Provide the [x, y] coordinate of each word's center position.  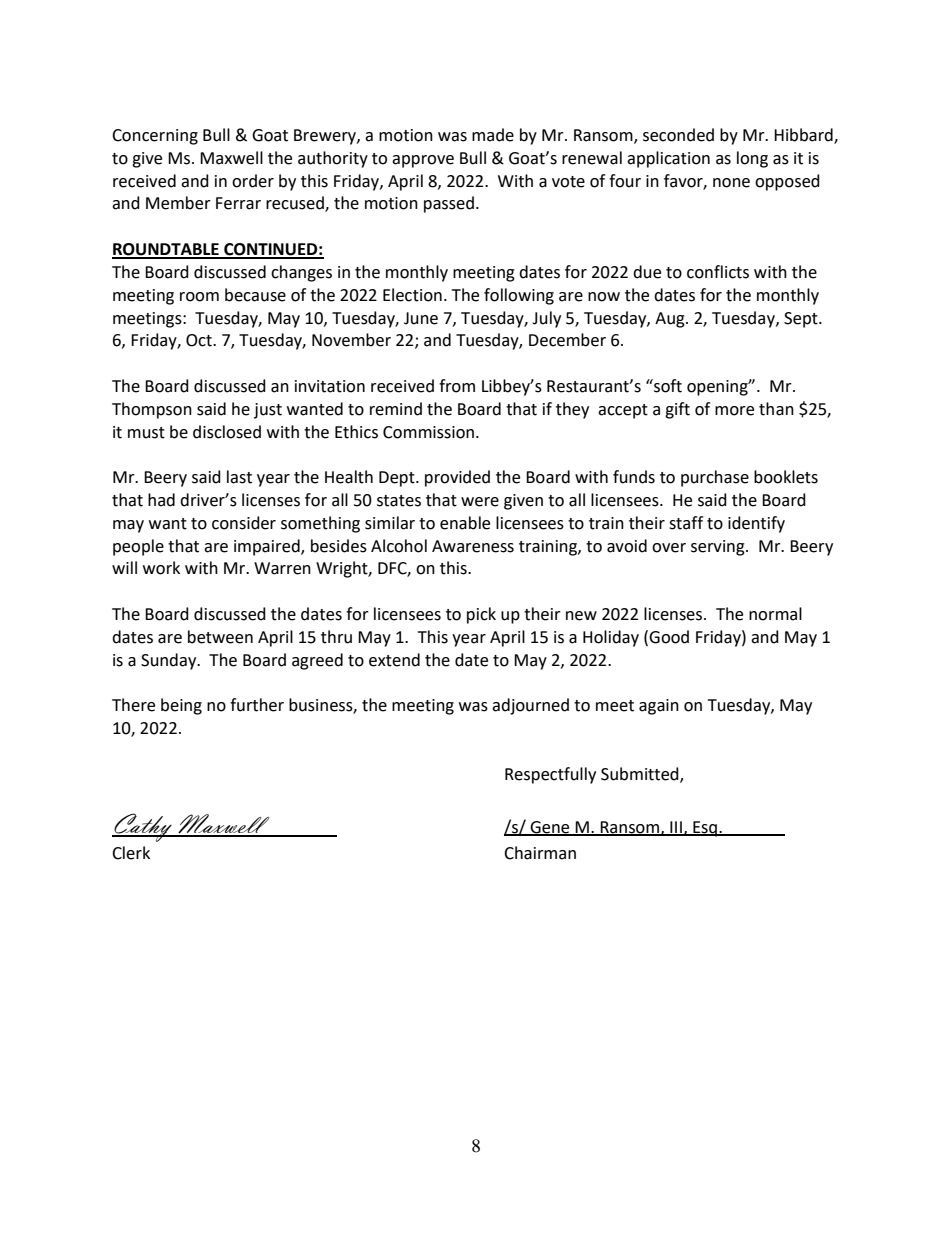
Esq [705, 829]
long [752, 159]
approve [423, 161]
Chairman [540, 853]
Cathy [143, 827]
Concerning [155, 137]
